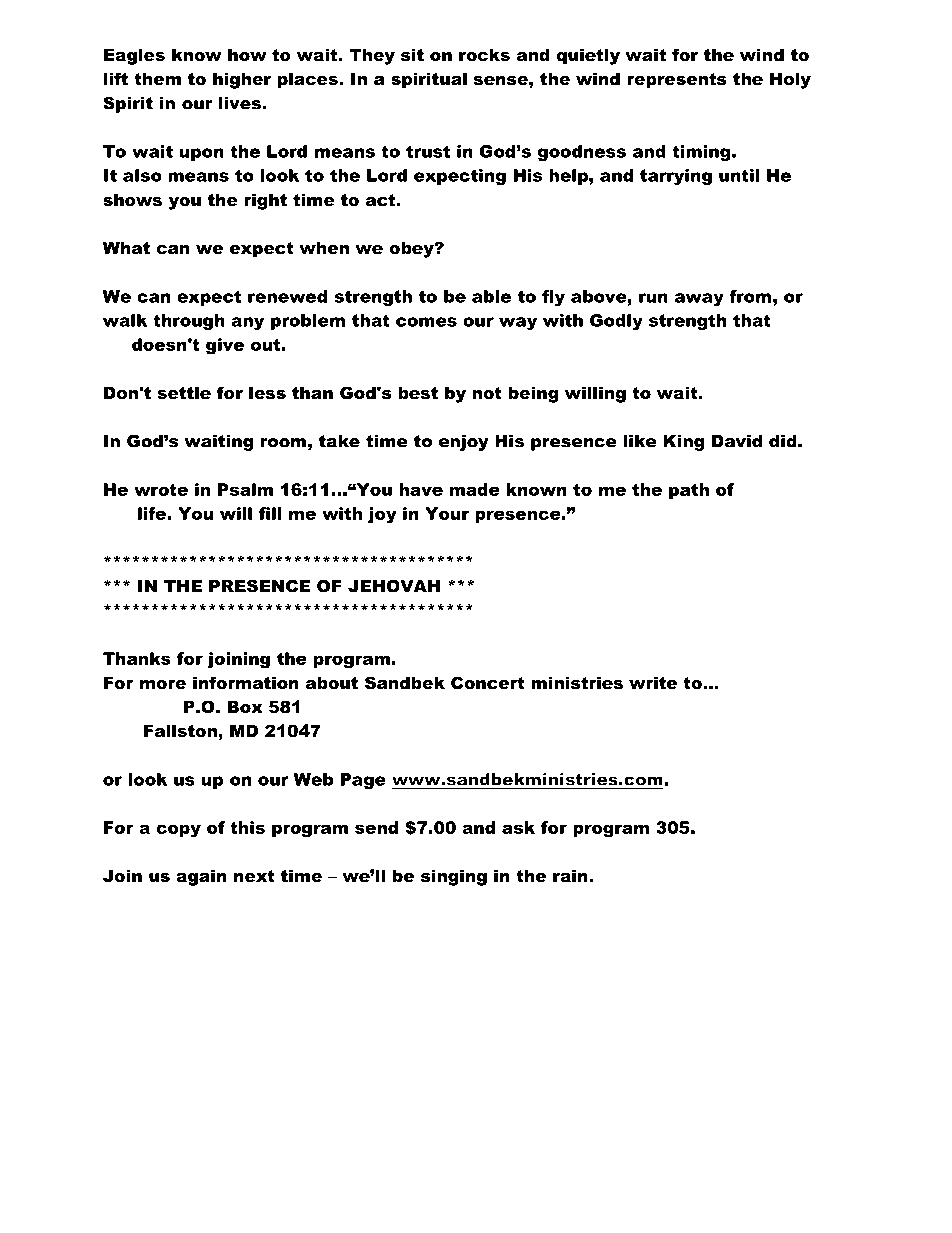 The image size is (952, 1233). Describe the element at coordinates (157, 78) in the screenshot. I see `them` at that location.
